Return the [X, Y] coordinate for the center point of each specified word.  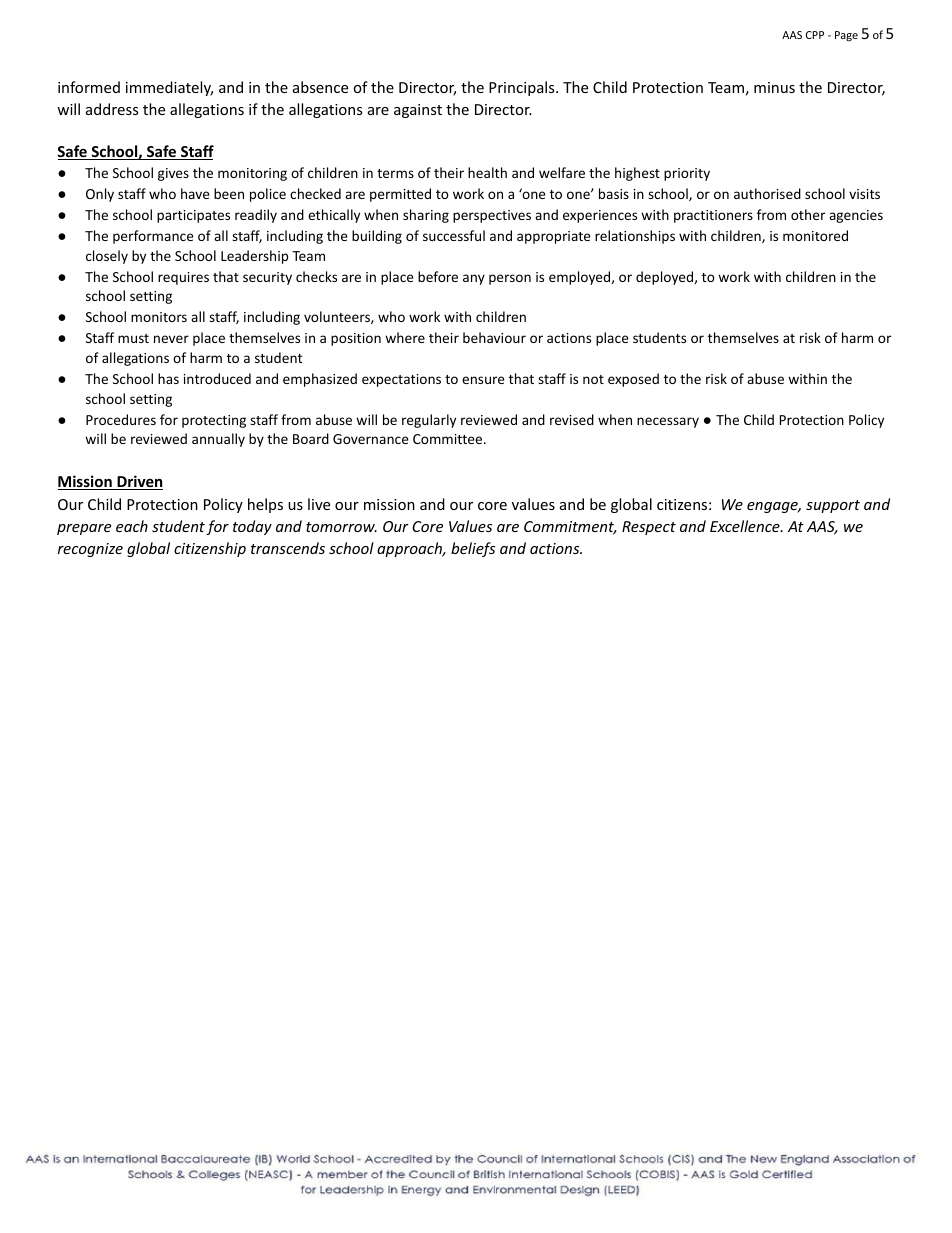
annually [218, 440]
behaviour [494, 337]
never [171, 339]
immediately [169, 88]
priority [687, 174]
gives [173, 174]
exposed [633, 380]
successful [454, 235]
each [132, 526]
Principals [523, 88]
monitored [815, 235]
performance [153, 237]
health [487, 172]
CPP [815, 35]
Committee [449, 439]
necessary [668, 422]
